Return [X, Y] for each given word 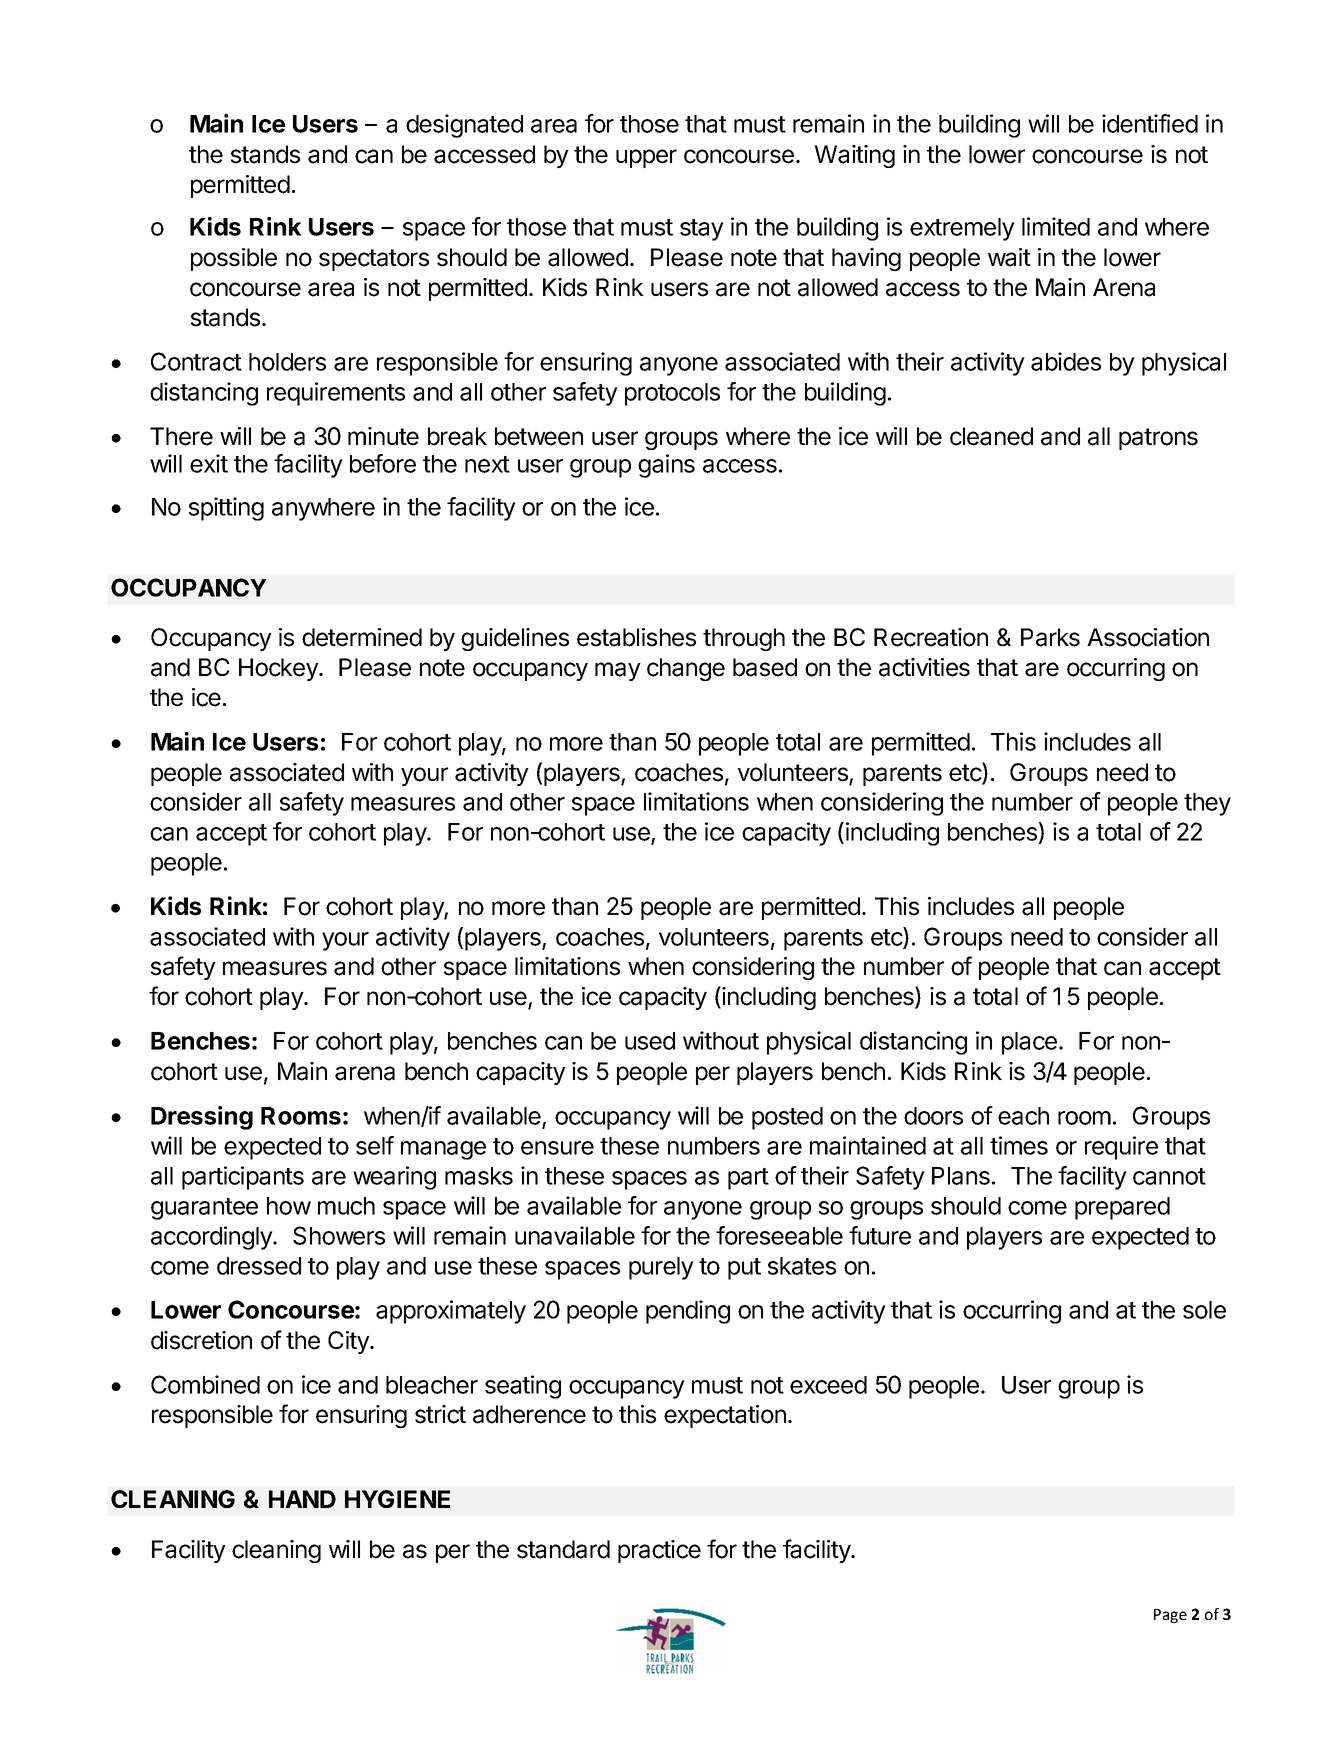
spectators [374, 260]
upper [646, 158]
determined [362, 637]
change [686, 669]
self [375, 1145]
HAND [302, 1499]
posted [787, 1118]
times [1019, 1145]
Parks [1050, 637]
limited [1056, 226]
